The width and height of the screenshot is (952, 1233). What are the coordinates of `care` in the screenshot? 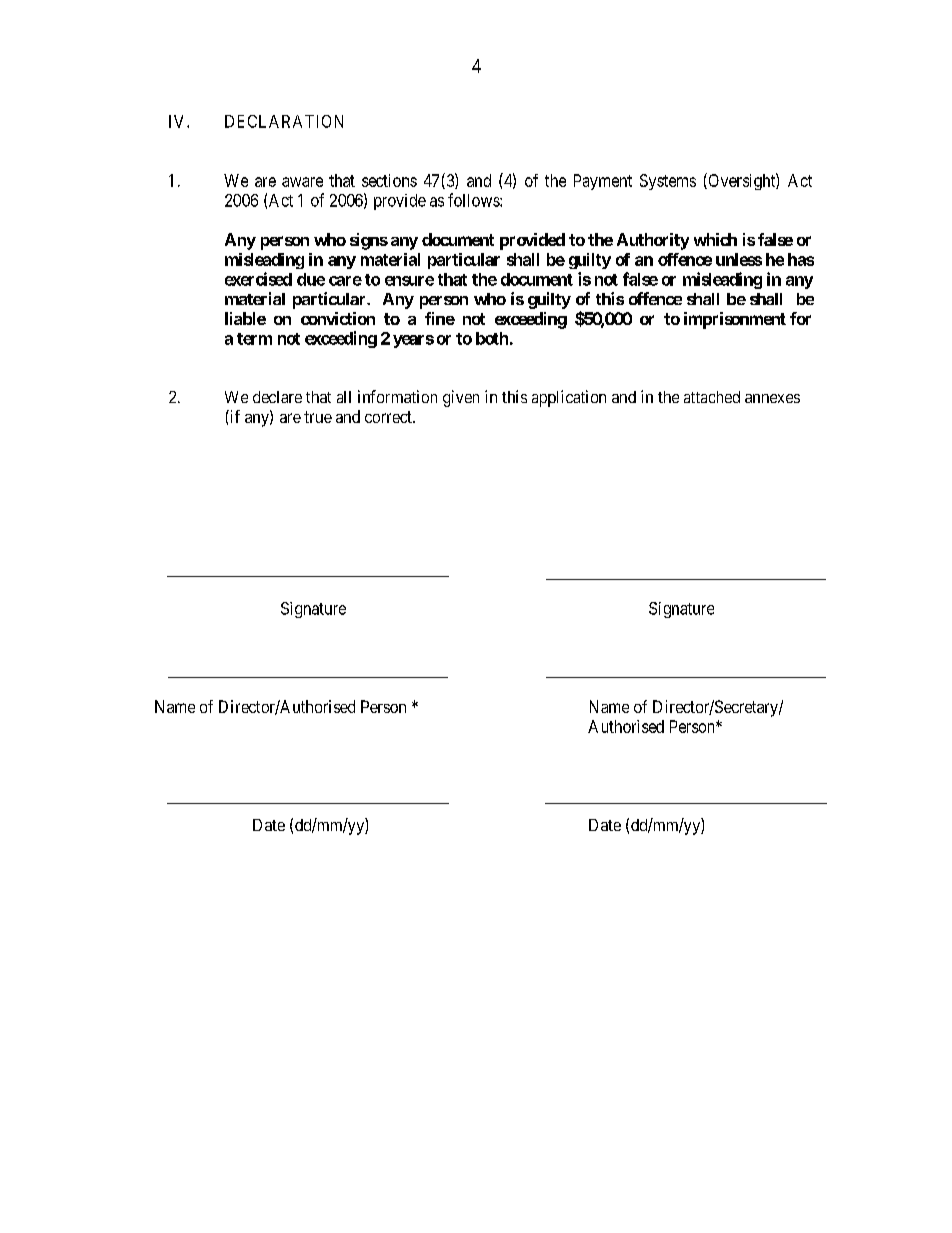 It's located at (345, 281).
